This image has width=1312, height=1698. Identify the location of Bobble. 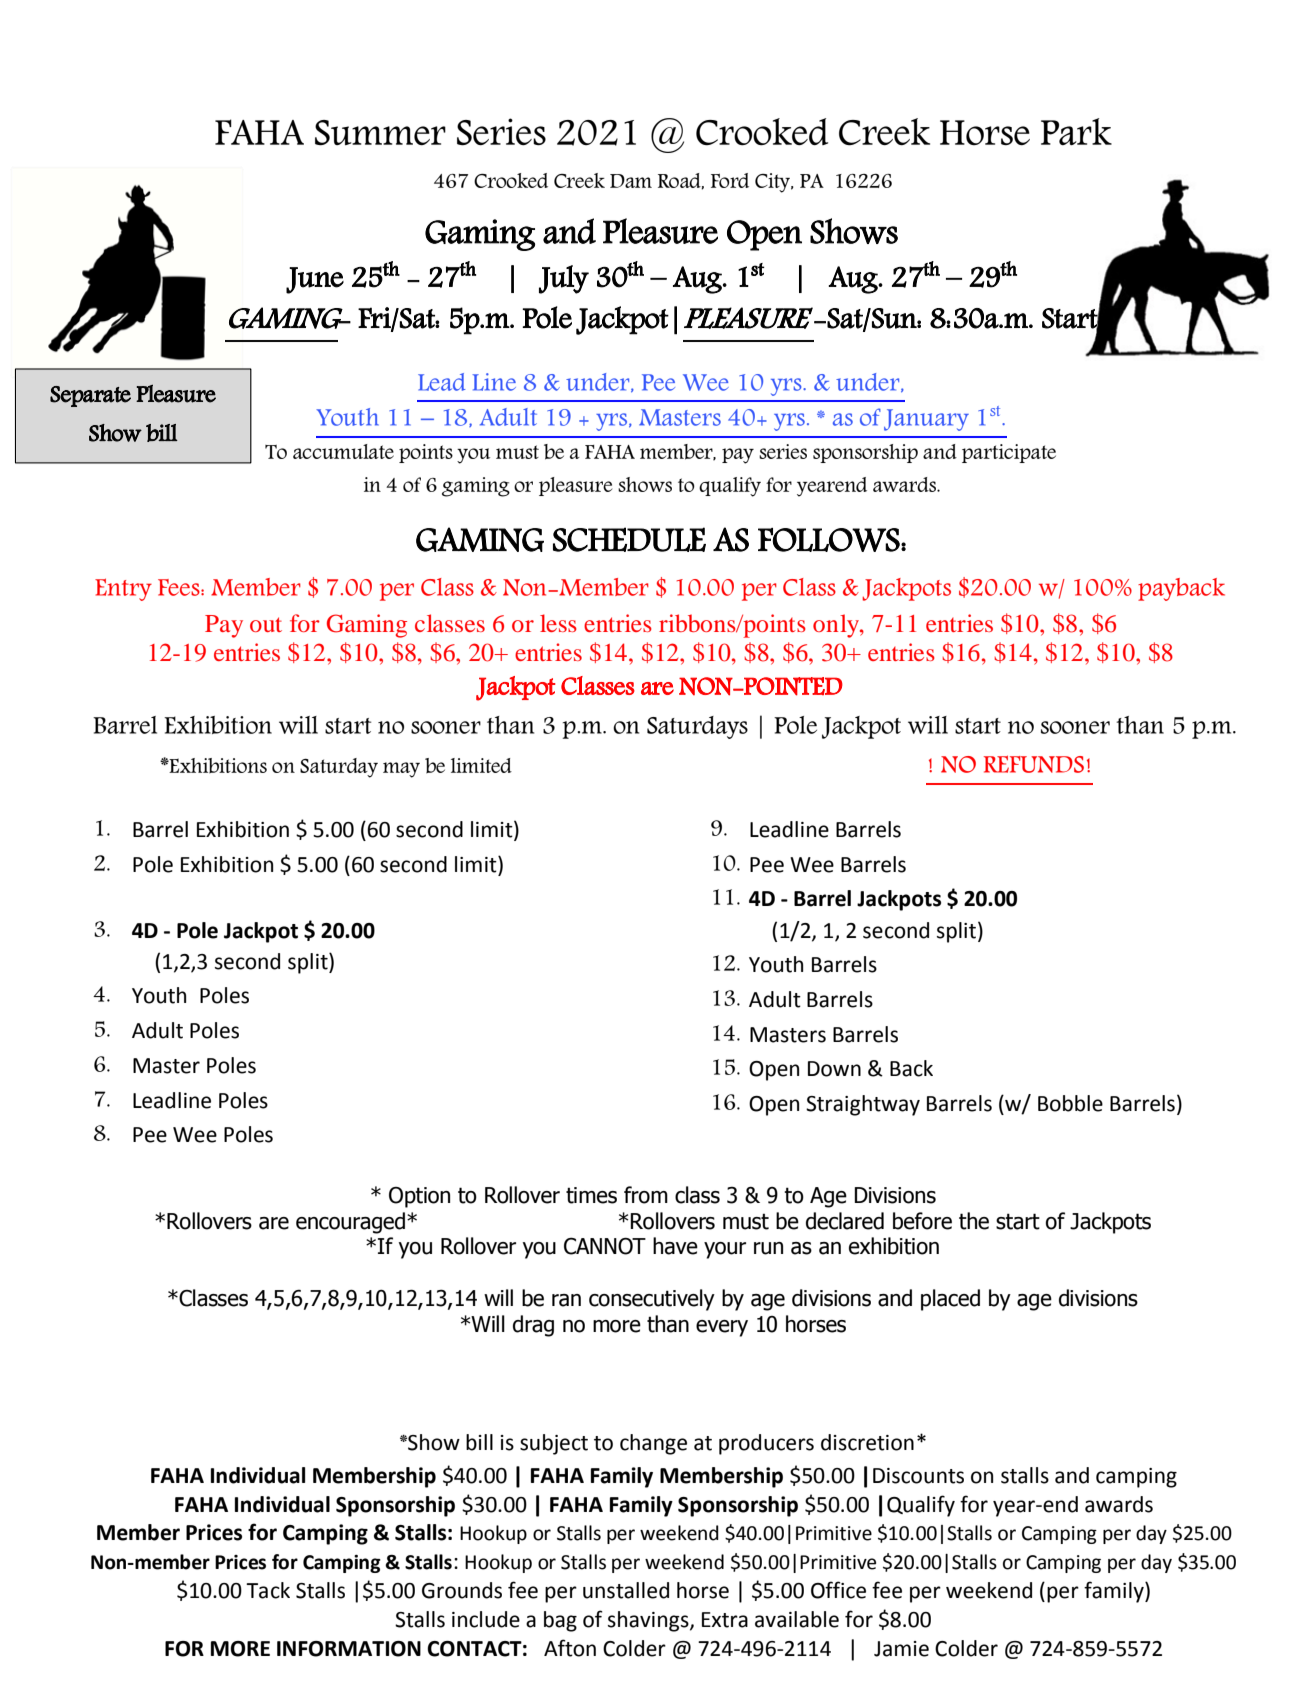
(1070, 1103).
